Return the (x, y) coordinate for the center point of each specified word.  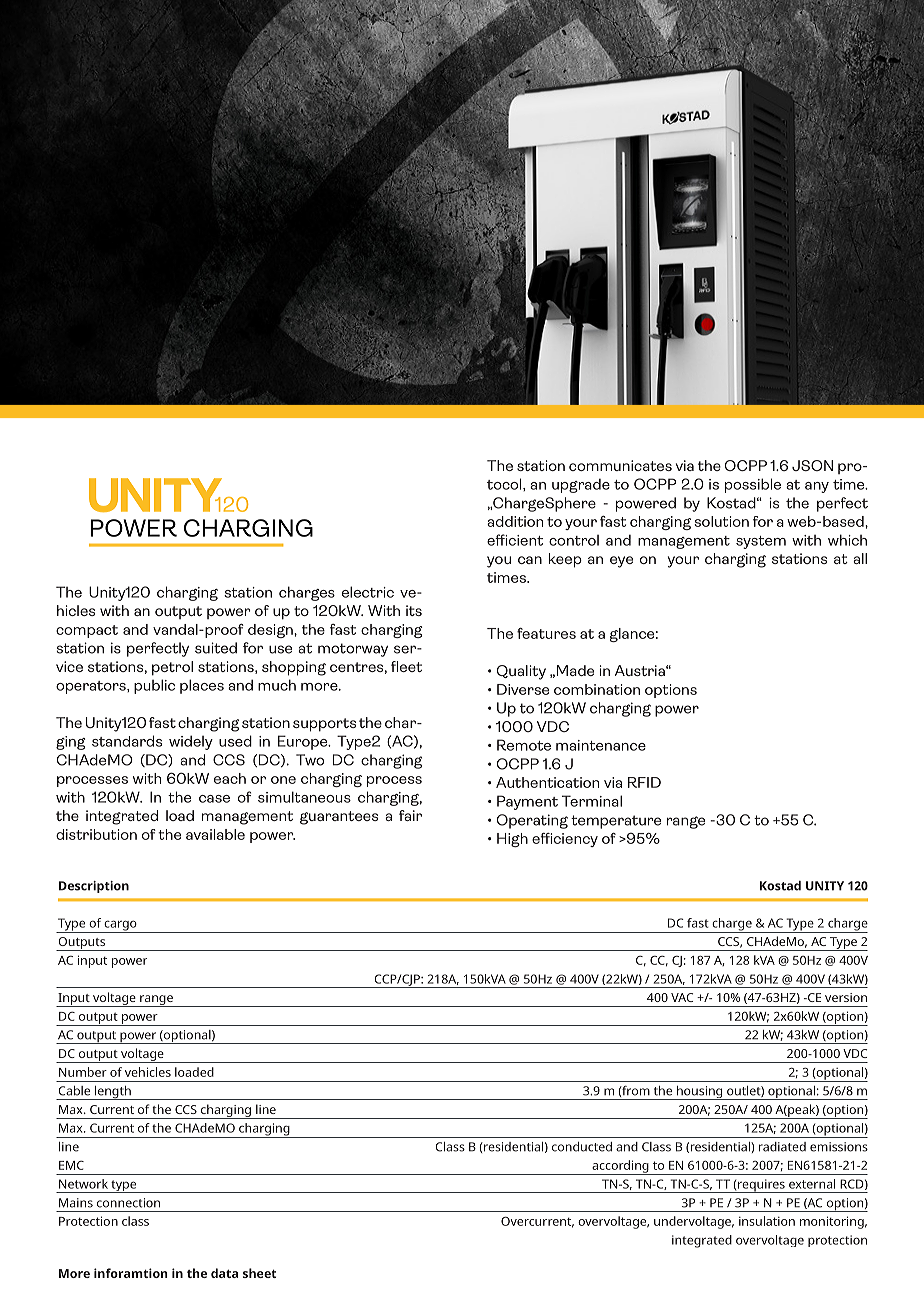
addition (515, 521)
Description (94, 887)
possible (753, 485)
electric (368, 592)
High (512, 840)
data (224, 1273)
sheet (259, 1273)
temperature (616, 822)
